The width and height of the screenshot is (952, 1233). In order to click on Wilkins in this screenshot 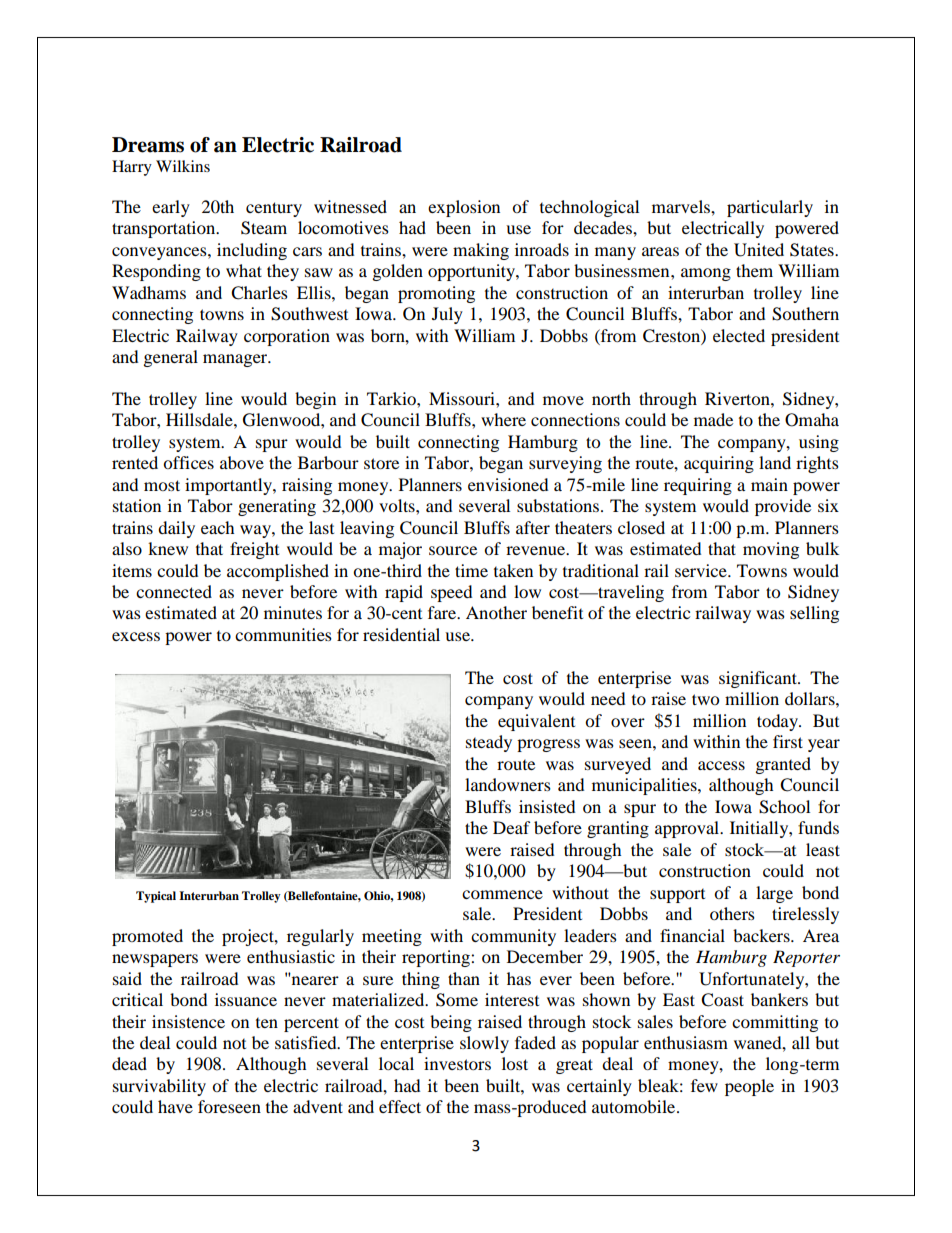, I will do `click(183, 166)`.
